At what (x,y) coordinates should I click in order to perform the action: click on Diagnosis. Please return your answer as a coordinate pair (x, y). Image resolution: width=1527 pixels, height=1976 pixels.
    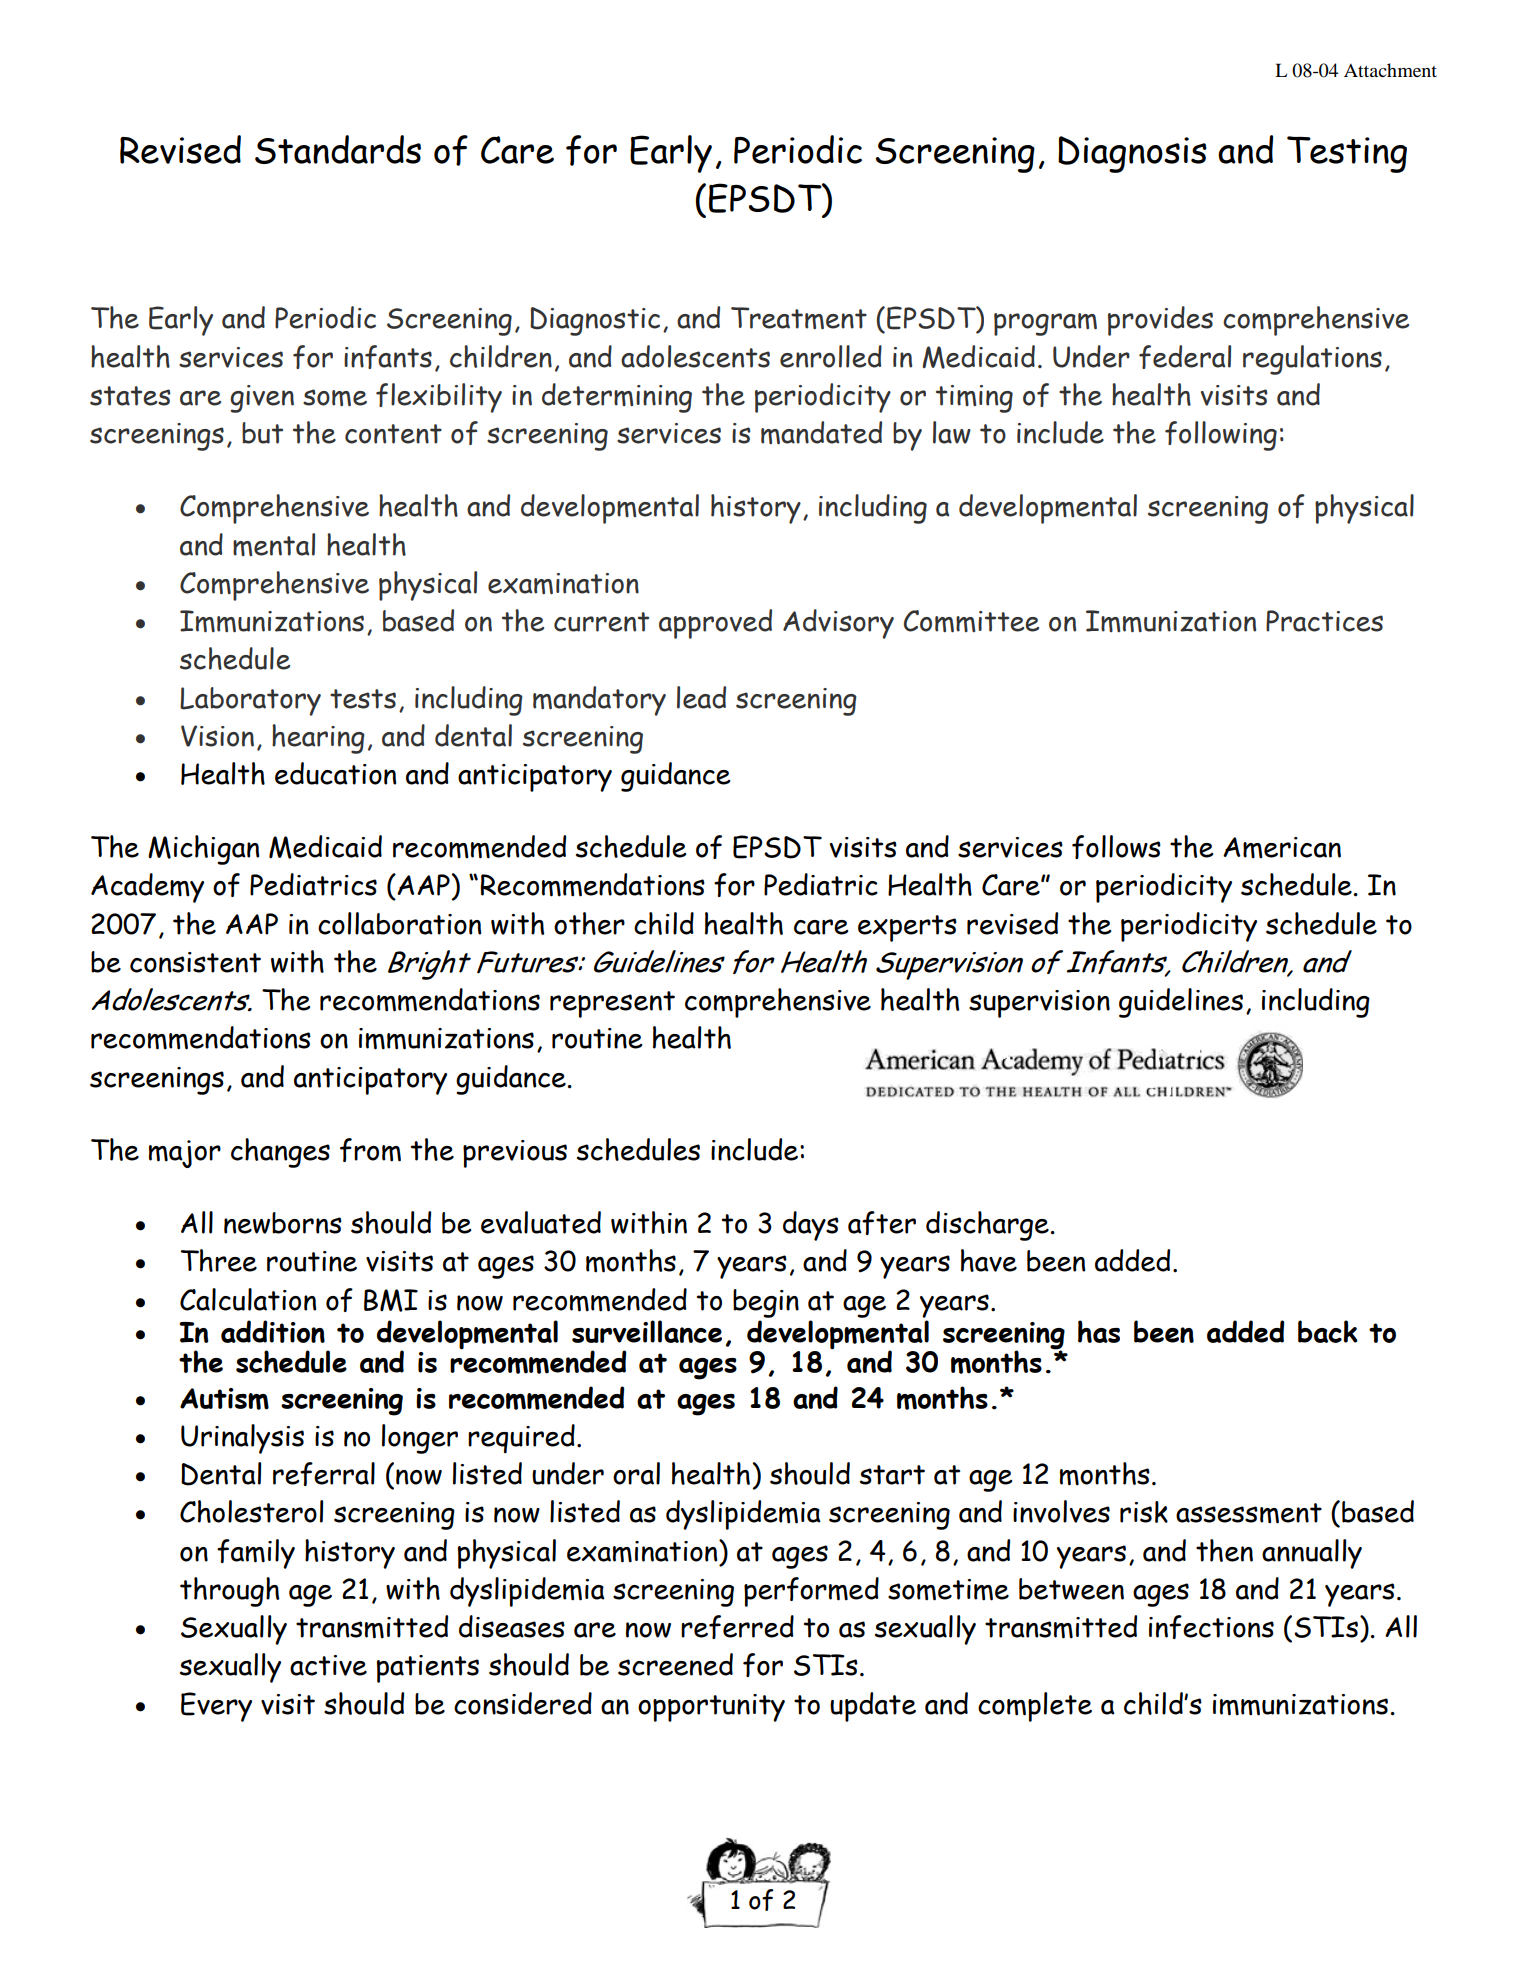
    Looking at the image, I should click on (1132, 154).
